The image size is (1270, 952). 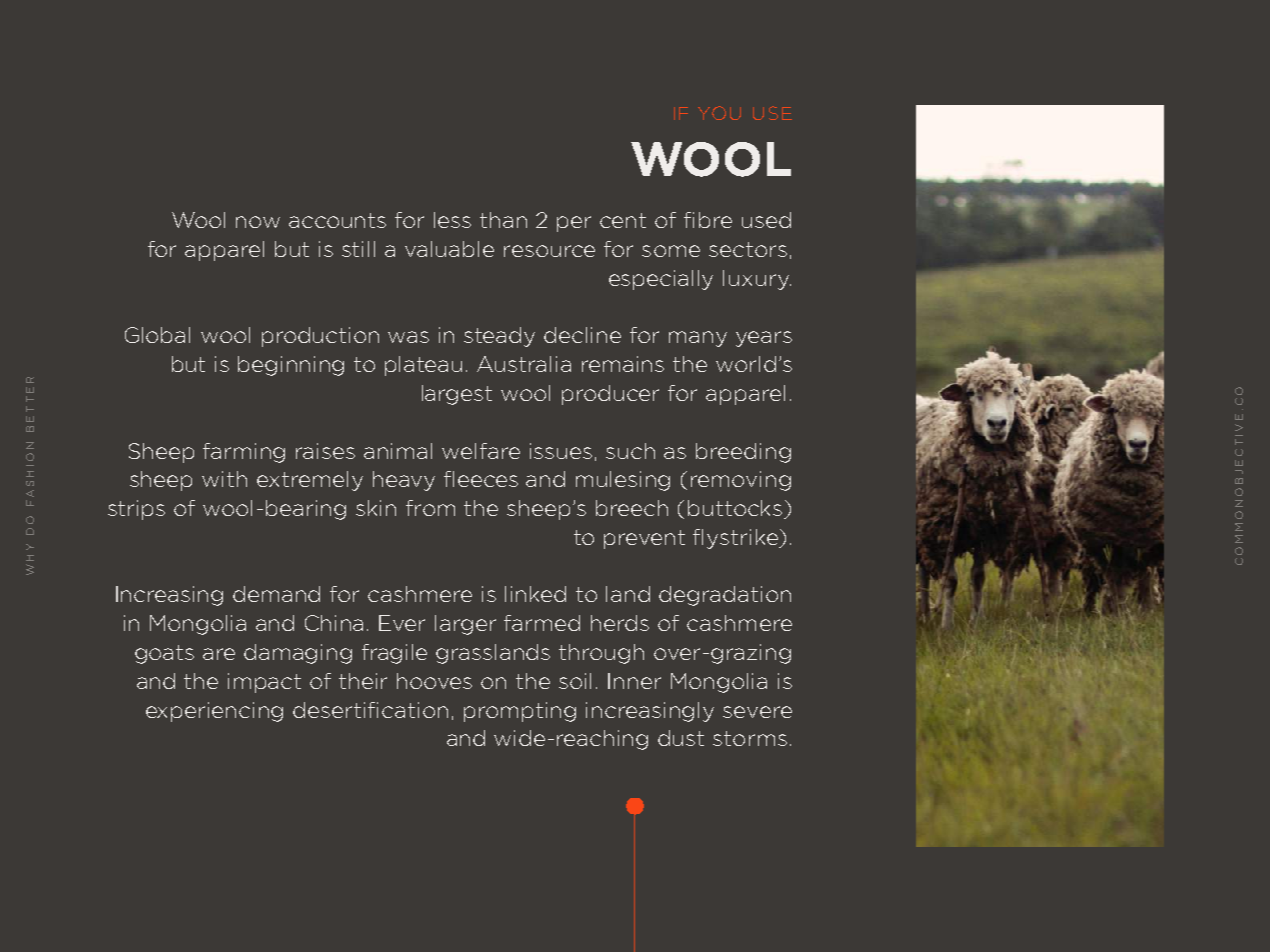 What do you see at coordinates (481, 451) in the page?
I see `welfare` at bounding box center [481, 451].
